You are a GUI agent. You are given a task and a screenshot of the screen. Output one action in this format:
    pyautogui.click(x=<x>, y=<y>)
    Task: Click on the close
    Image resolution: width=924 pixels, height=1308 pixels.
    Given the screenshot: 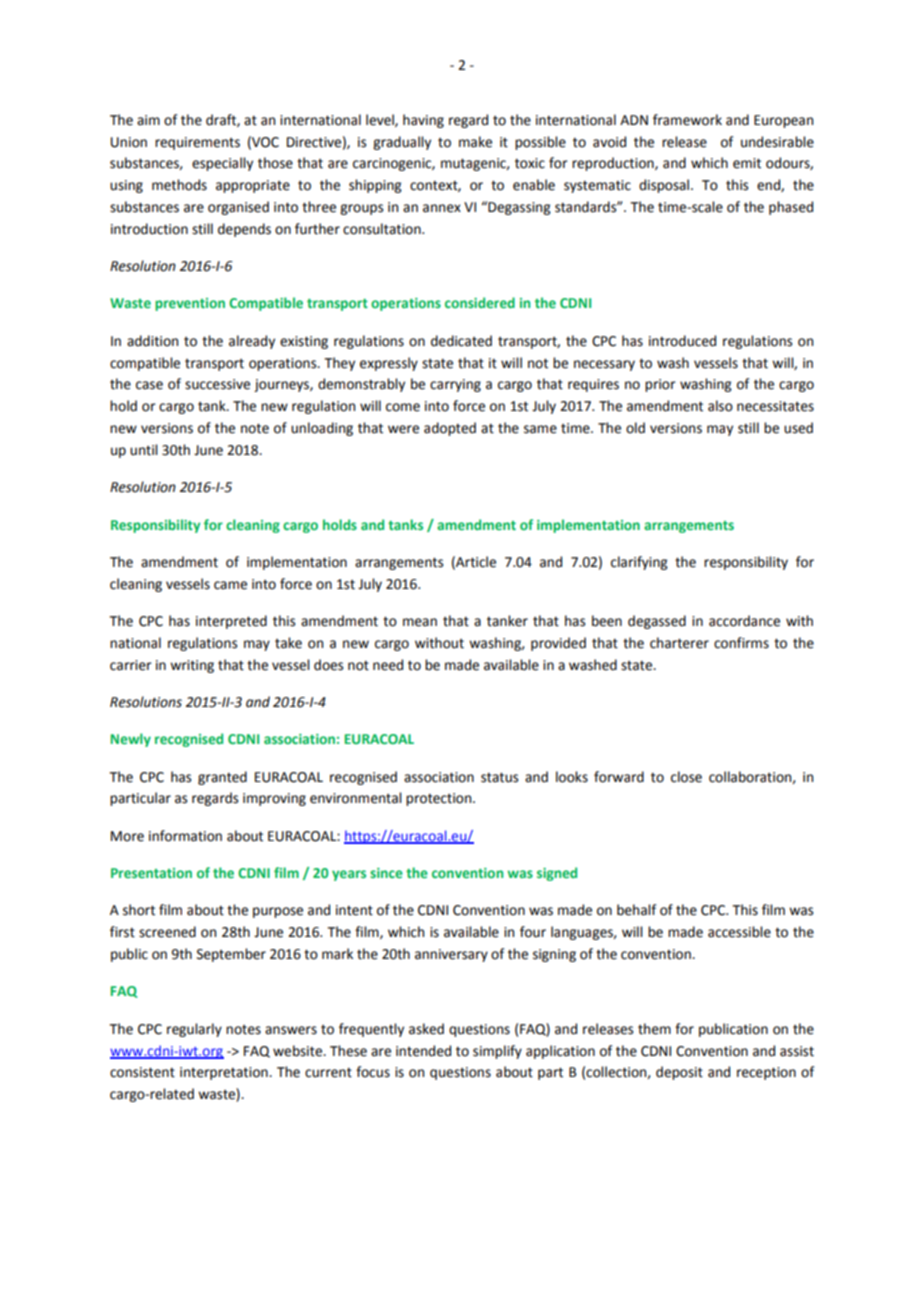 What is the action you would take?
    pyautogui.click(x=686, y=777)
